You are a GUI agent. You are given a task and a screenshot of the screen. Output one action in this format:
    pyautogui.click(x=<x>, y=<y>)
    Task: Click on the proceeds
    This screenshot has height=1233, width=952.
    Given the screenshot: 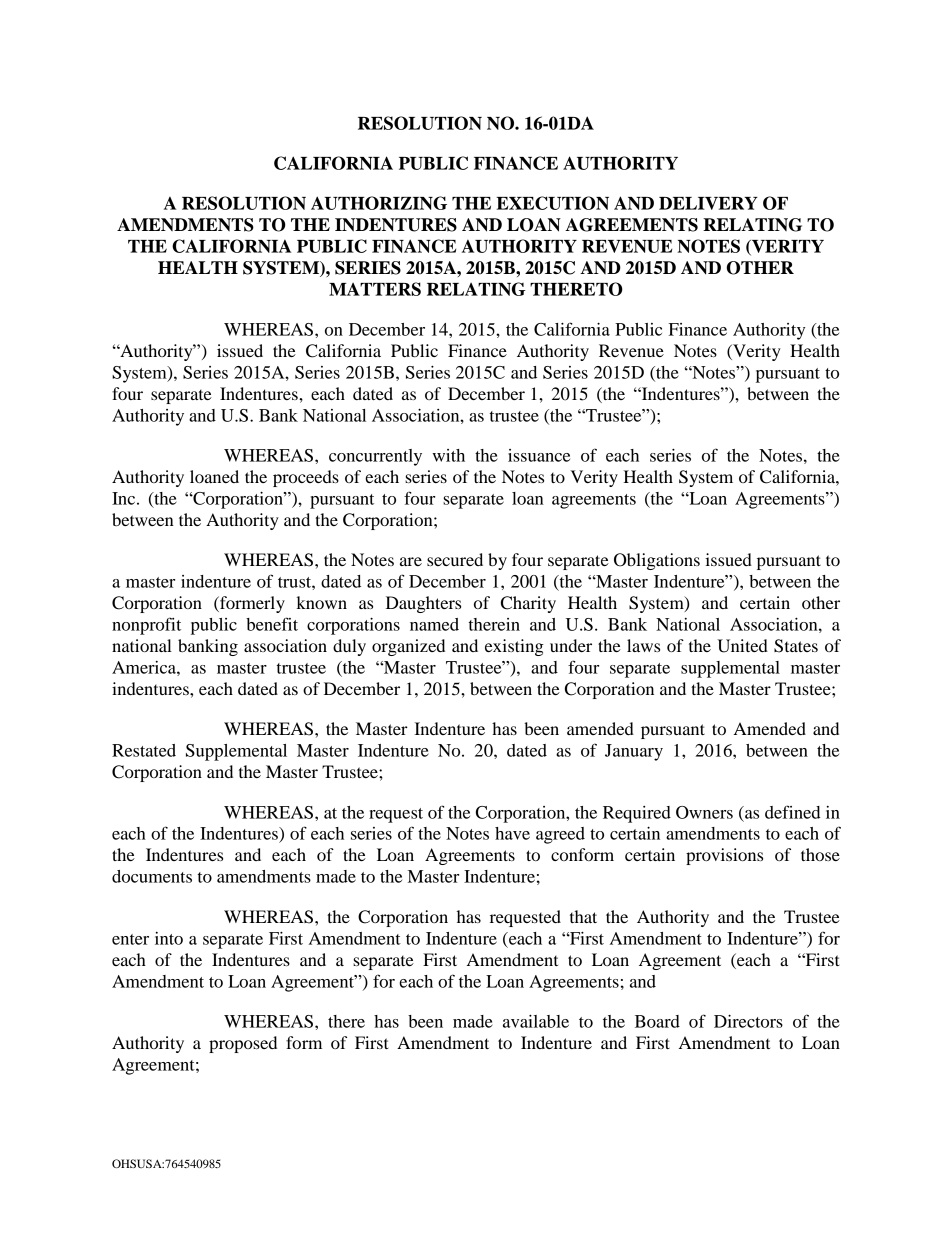 What is the action you would take?
    pyautogui.click(x=306, y=478)
